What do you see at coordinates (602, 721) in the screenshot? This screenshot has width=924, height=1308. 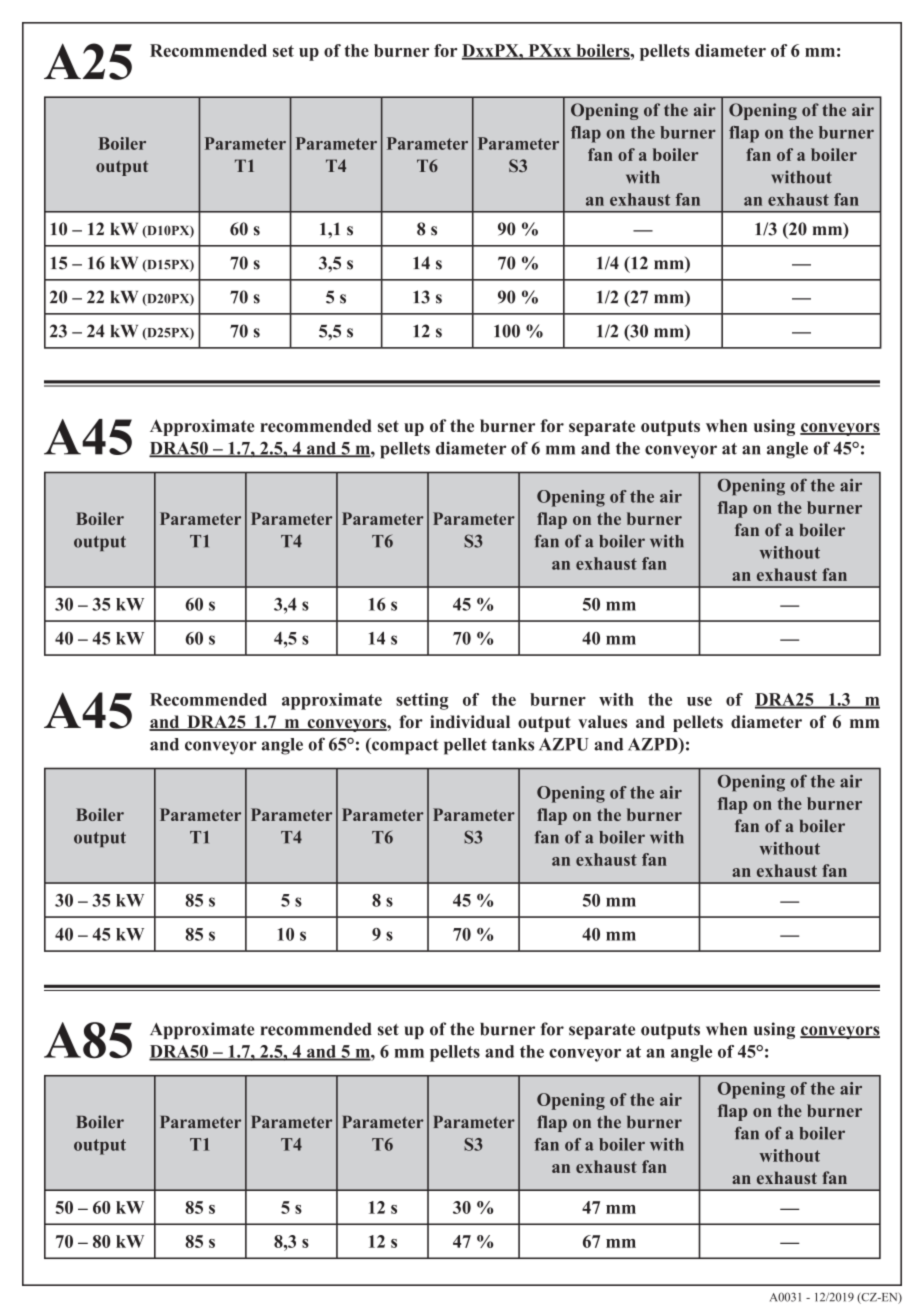 I see `values` at bounding box center [602, 721].
